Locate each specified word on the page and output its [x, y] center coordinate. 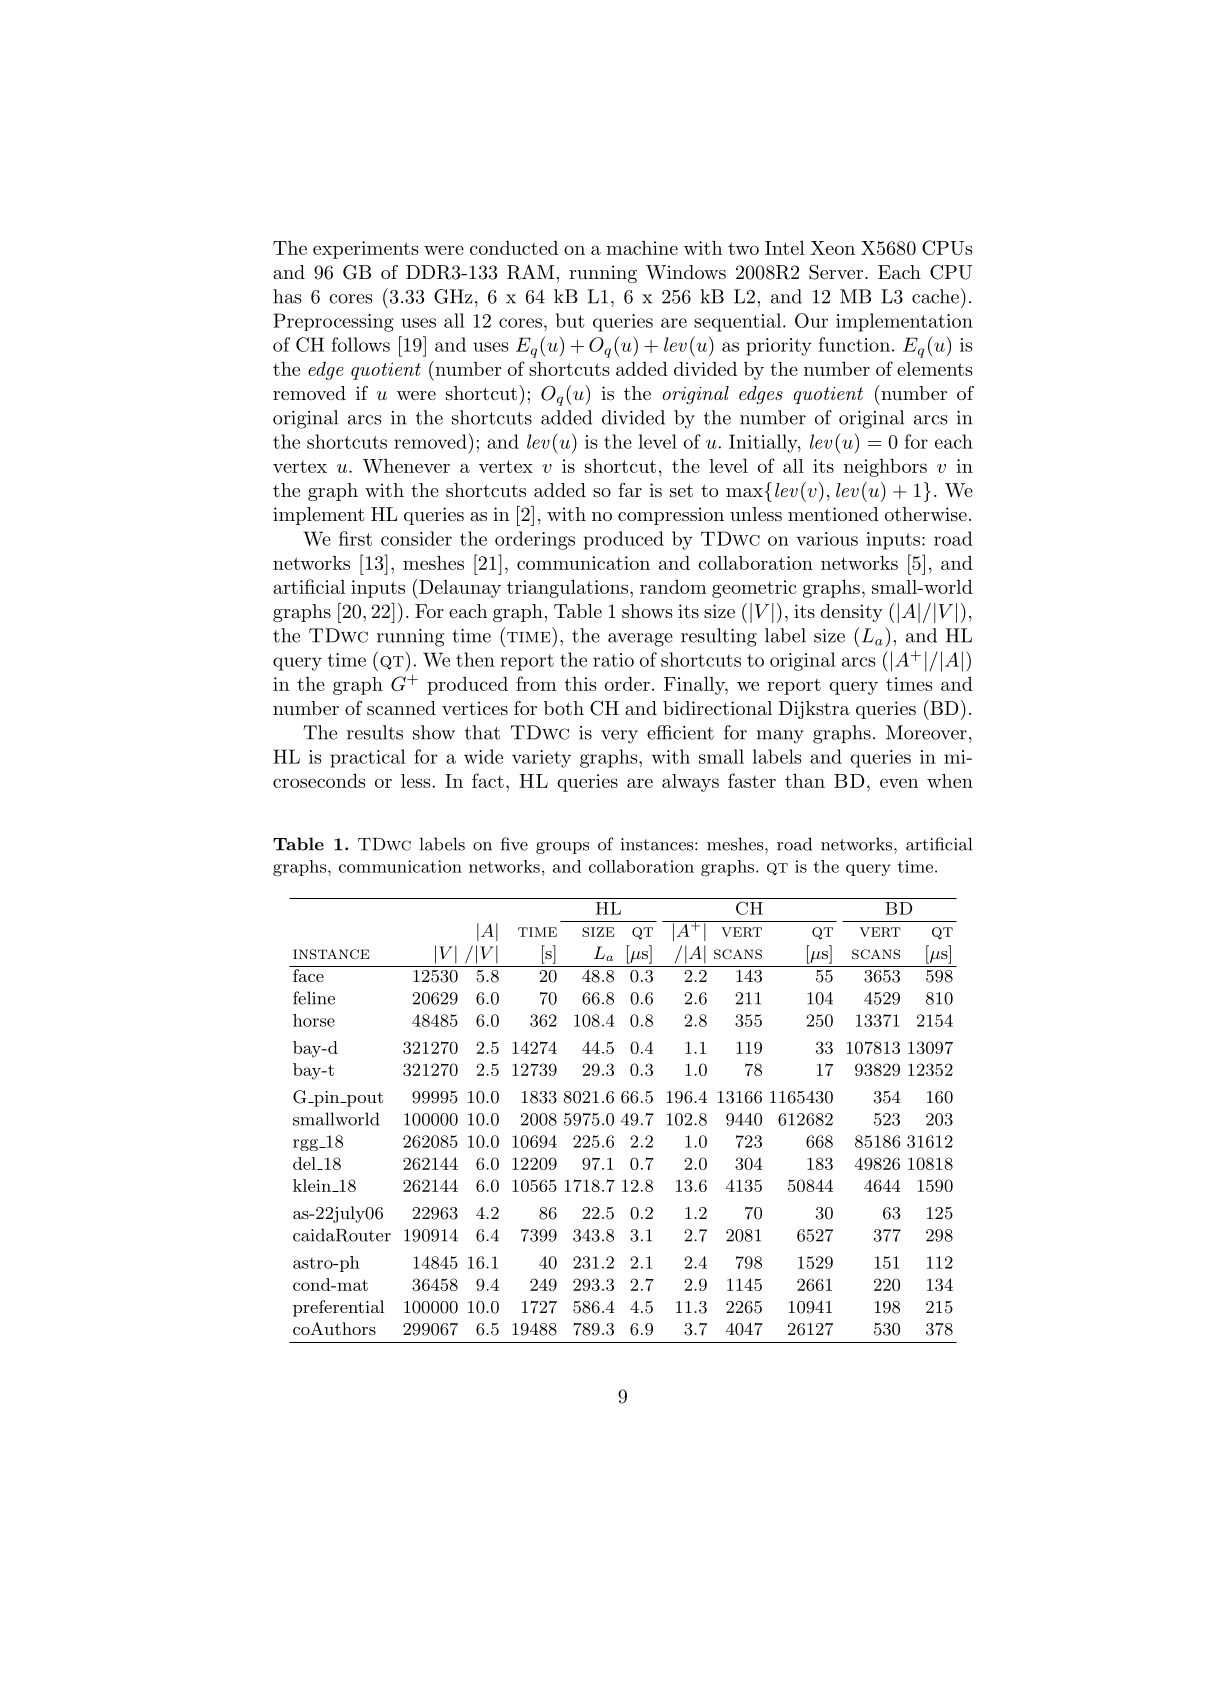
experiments [366, 250]
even [899, 783]
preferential [338, 1308]
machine [642, 248]
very [619, 737]
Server [836, 272]
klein [313, 1185]
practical [368, 758]
